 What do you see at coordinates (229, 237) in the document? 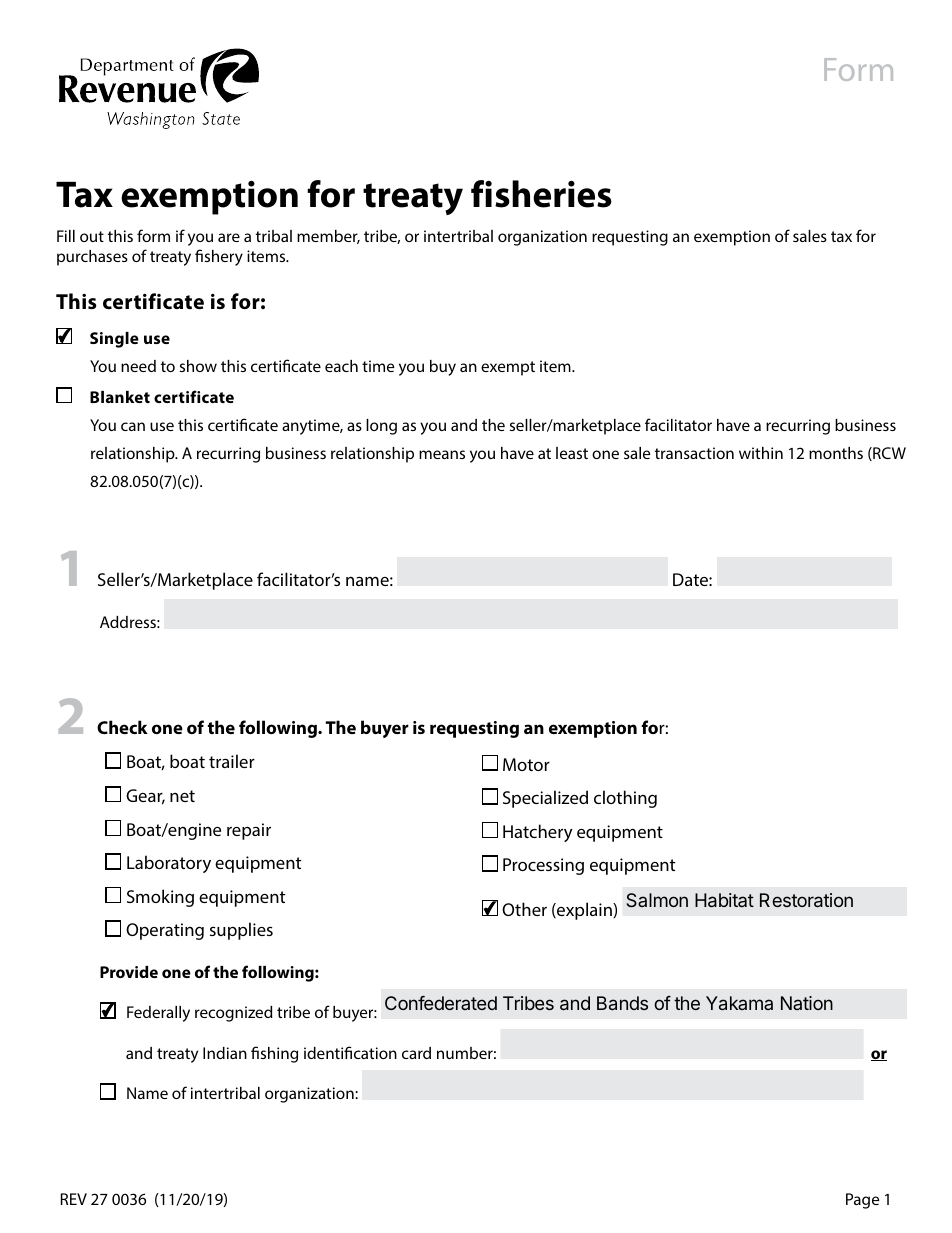
I see `are` at bounding box center [229, 237].
